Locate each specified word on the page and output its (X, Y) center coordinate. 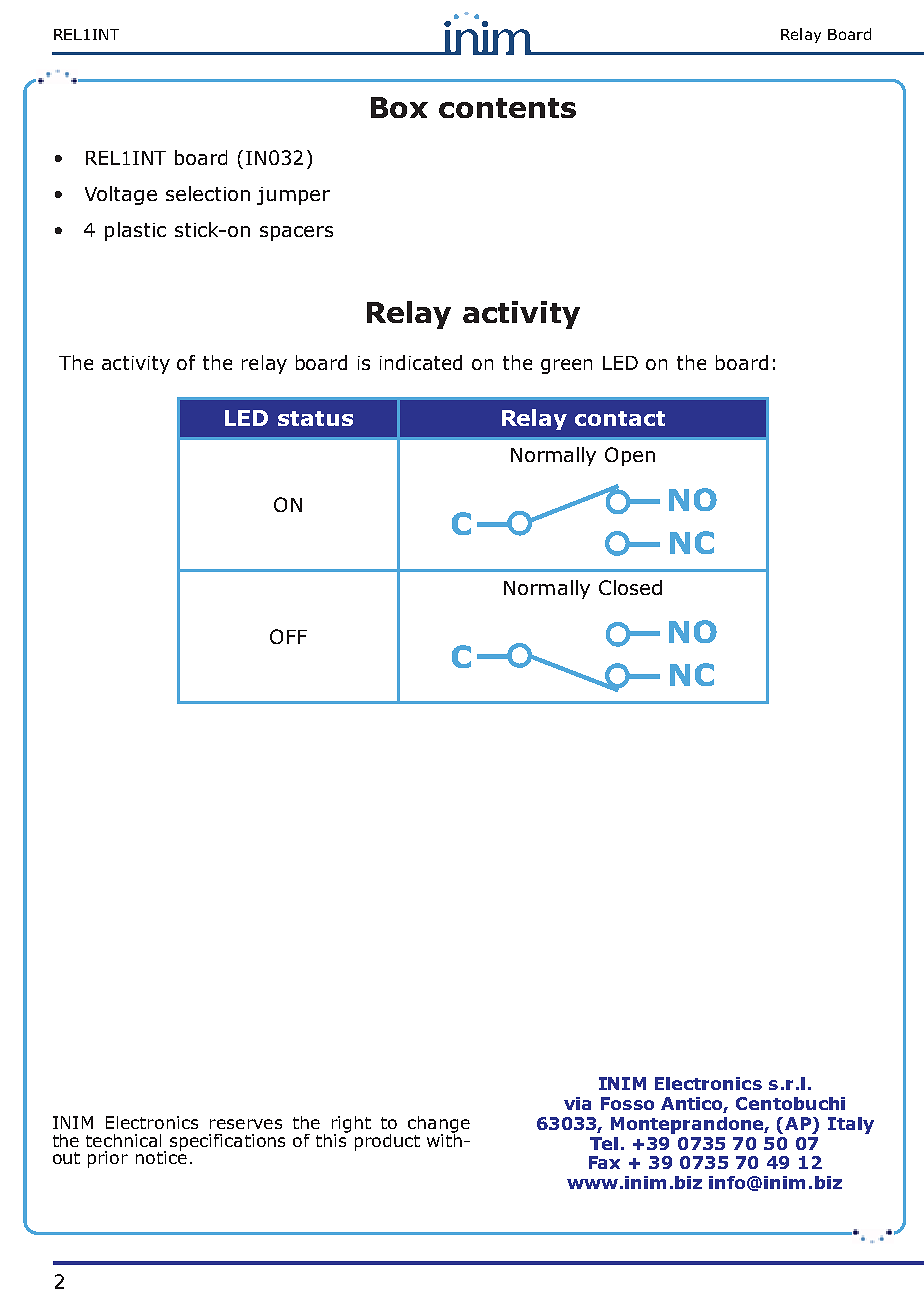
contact (620, 418)
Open (630, 456)
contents (507, 108)
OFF (288, 636)
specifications (227, 1142)
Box (399, 107)
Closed (630, 587)
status (315, 418)
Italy (851, 1125)
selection (208, 193)
